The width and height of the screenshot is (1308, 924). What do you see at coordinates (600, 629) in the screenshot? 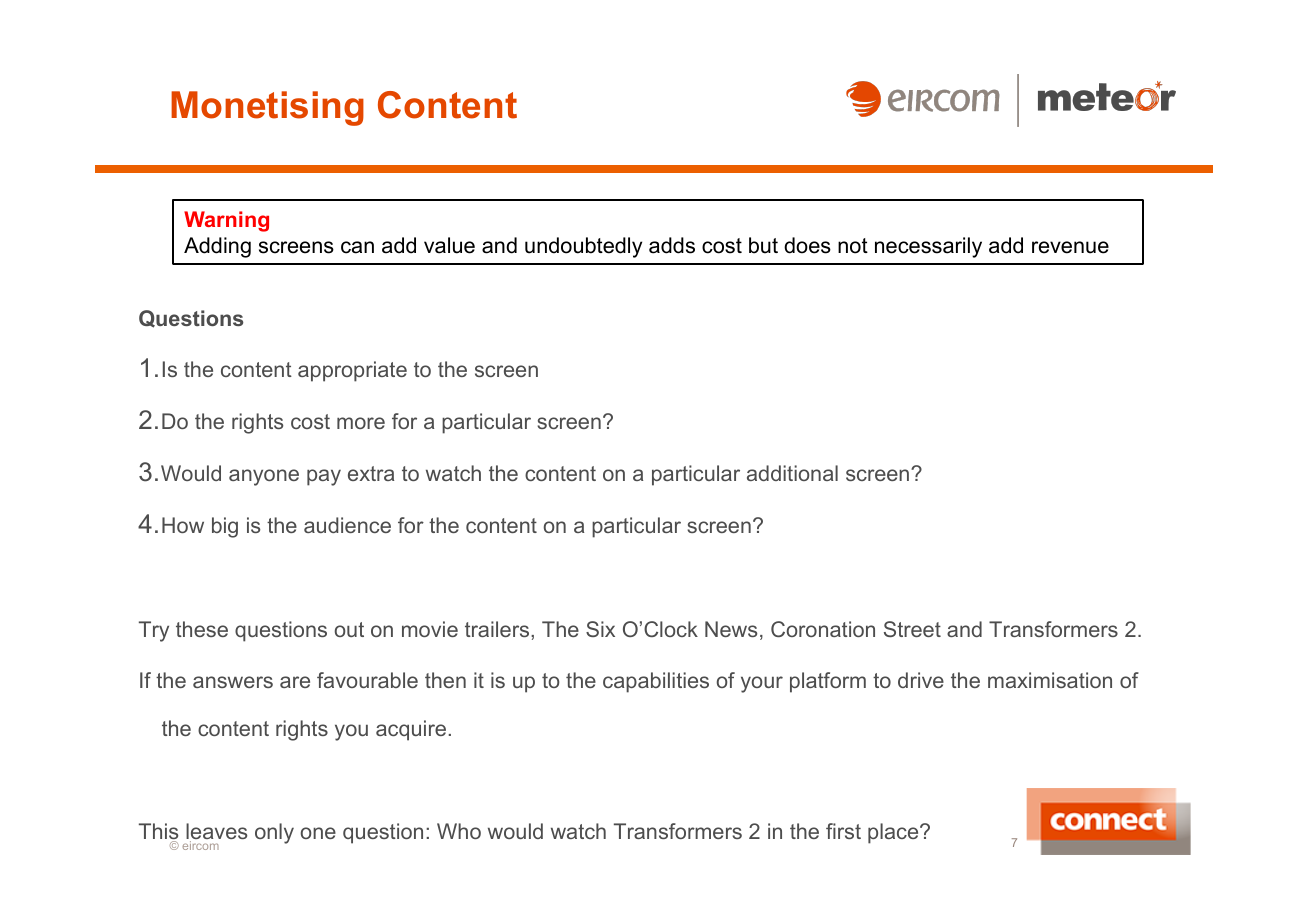
I see `Six` at bounding box center [600, 629].
